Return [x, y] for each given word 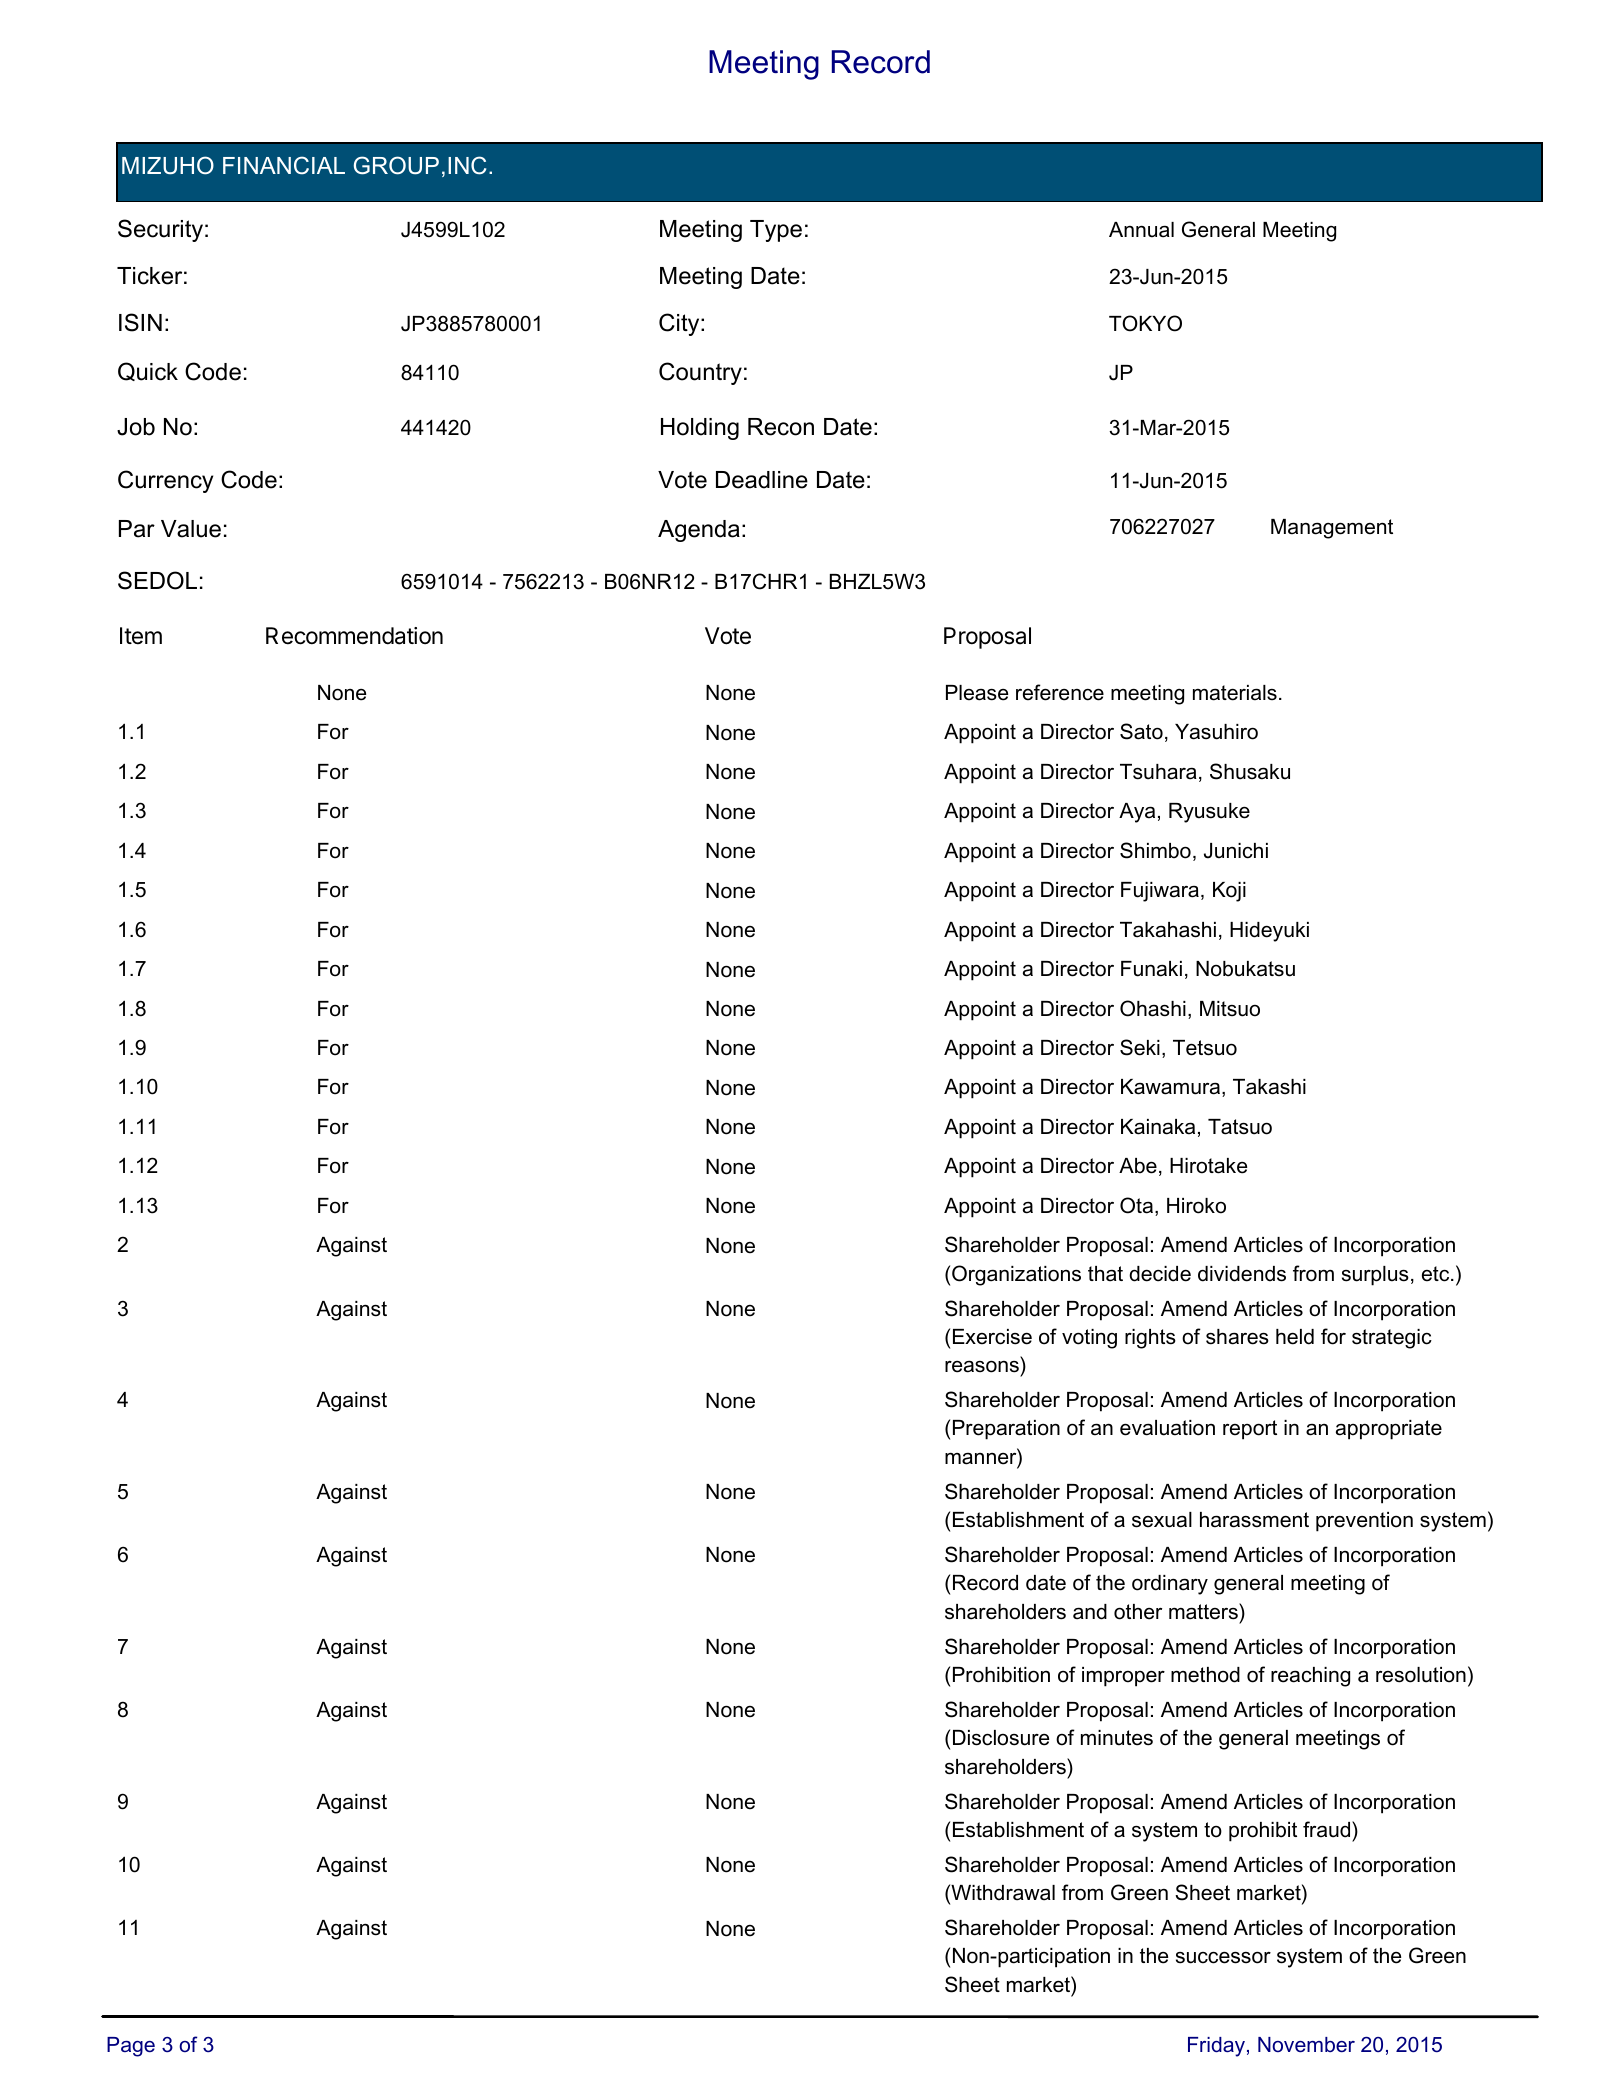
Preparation [1006, 1430]
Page [131, 2047]
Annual [1141, 230]
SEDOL [157, 580]
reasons [982, 1366]
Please [977, 693]
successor [1223, 1957]
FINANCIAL [284, 165]
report [1250, 1430]
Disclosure [1001, 1738]
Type [776, 231]
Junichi [1236, 851]
